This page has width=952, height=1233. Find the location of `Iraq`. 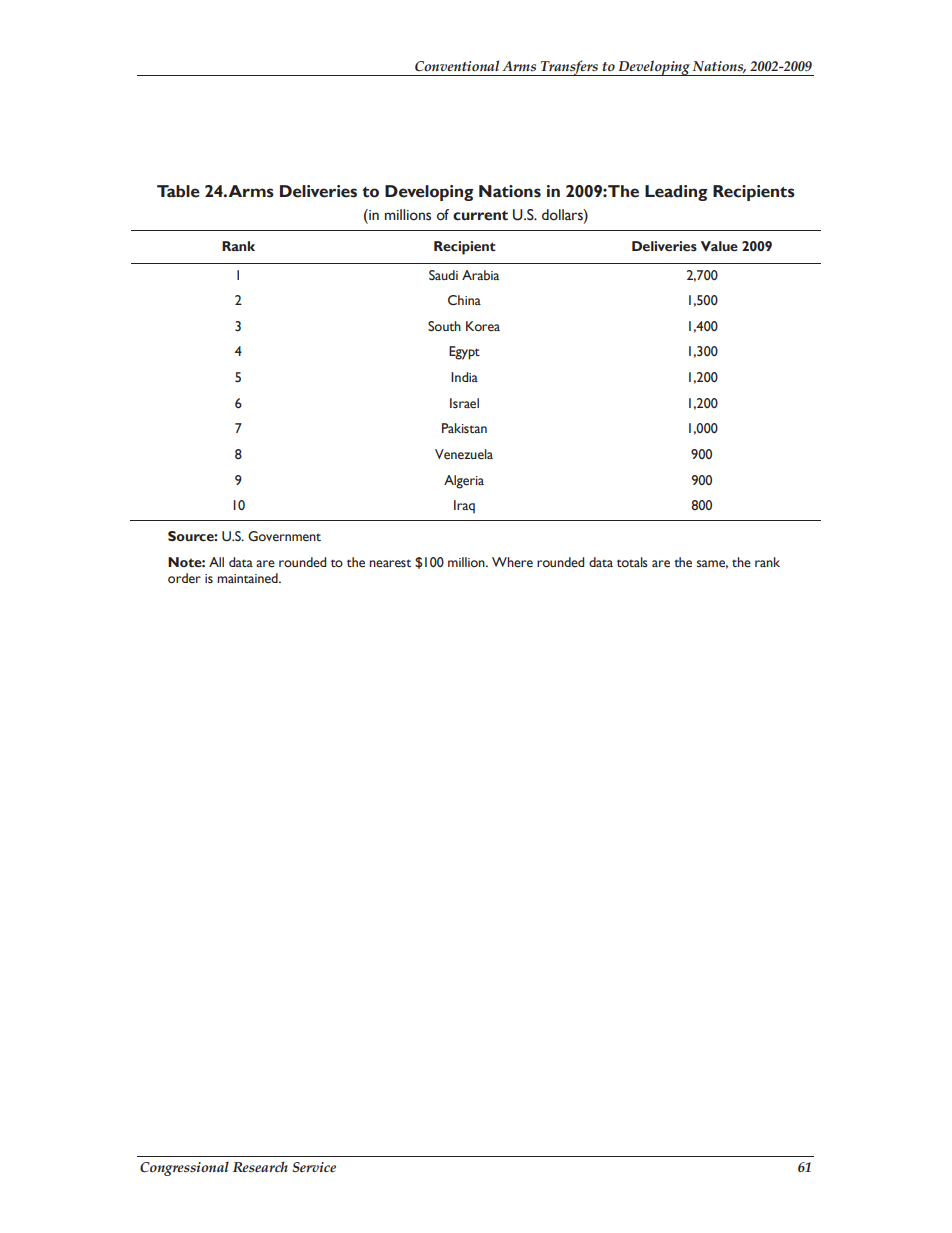

Iraq is located at coordinates (464, 507).
